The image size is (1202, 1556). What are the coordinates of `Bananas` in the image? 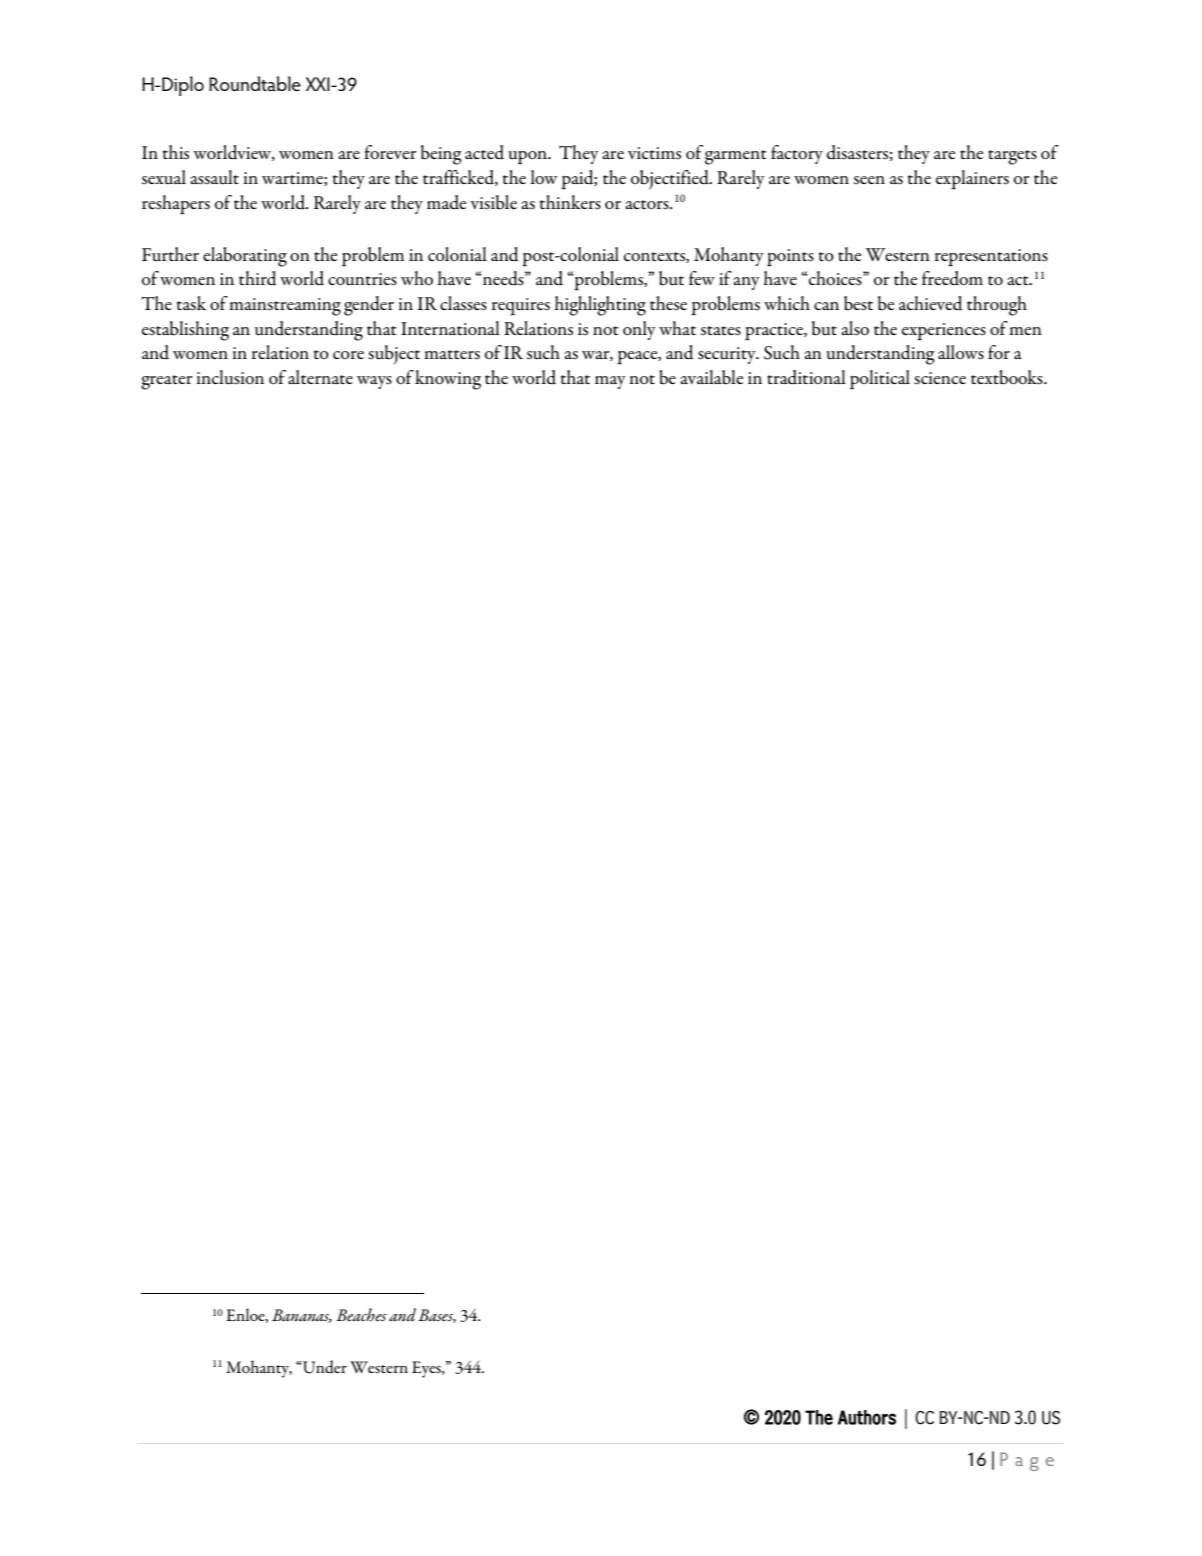 It's located at (302, 1316).
